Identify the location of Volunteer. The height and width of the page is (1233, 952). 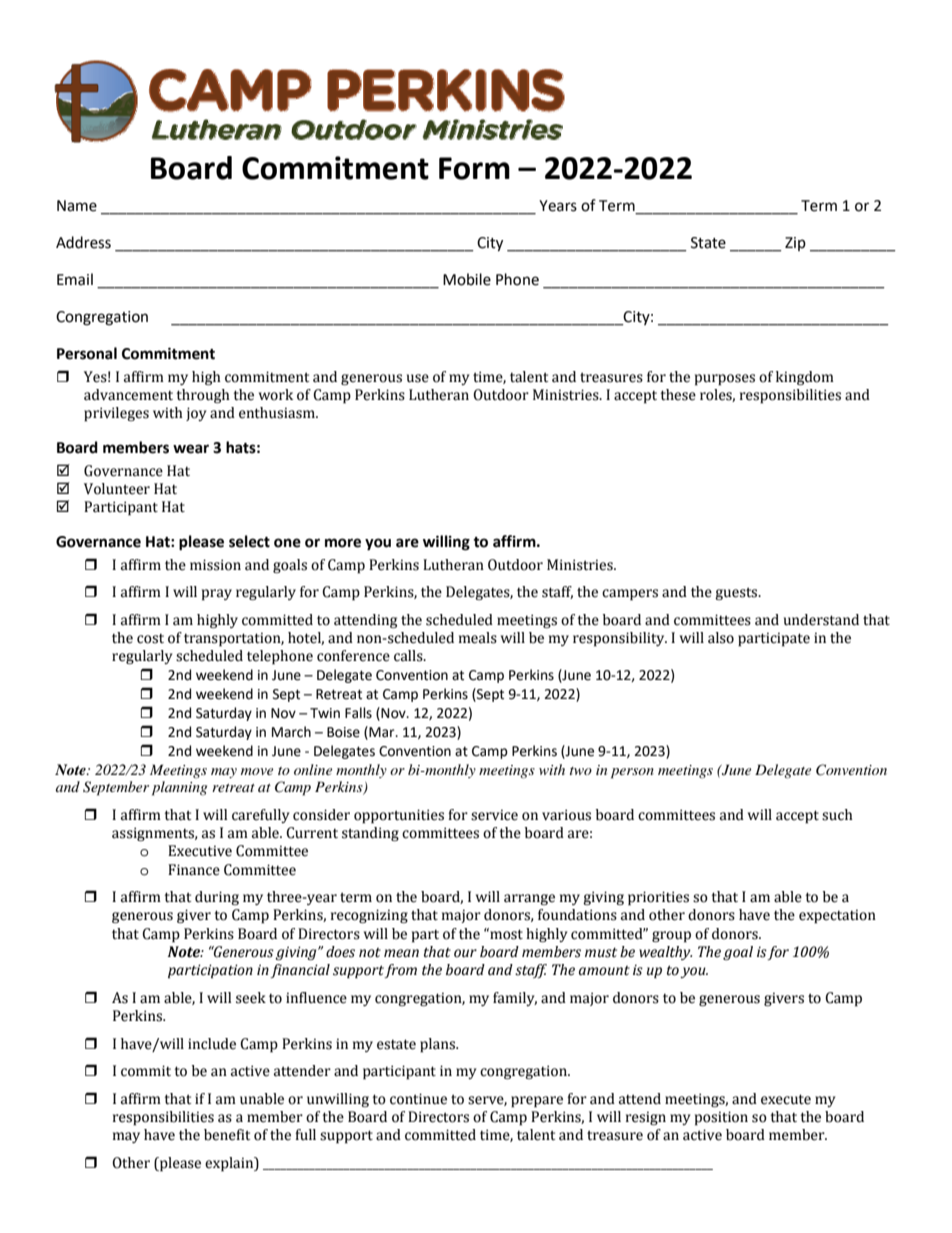
(117, 489).
